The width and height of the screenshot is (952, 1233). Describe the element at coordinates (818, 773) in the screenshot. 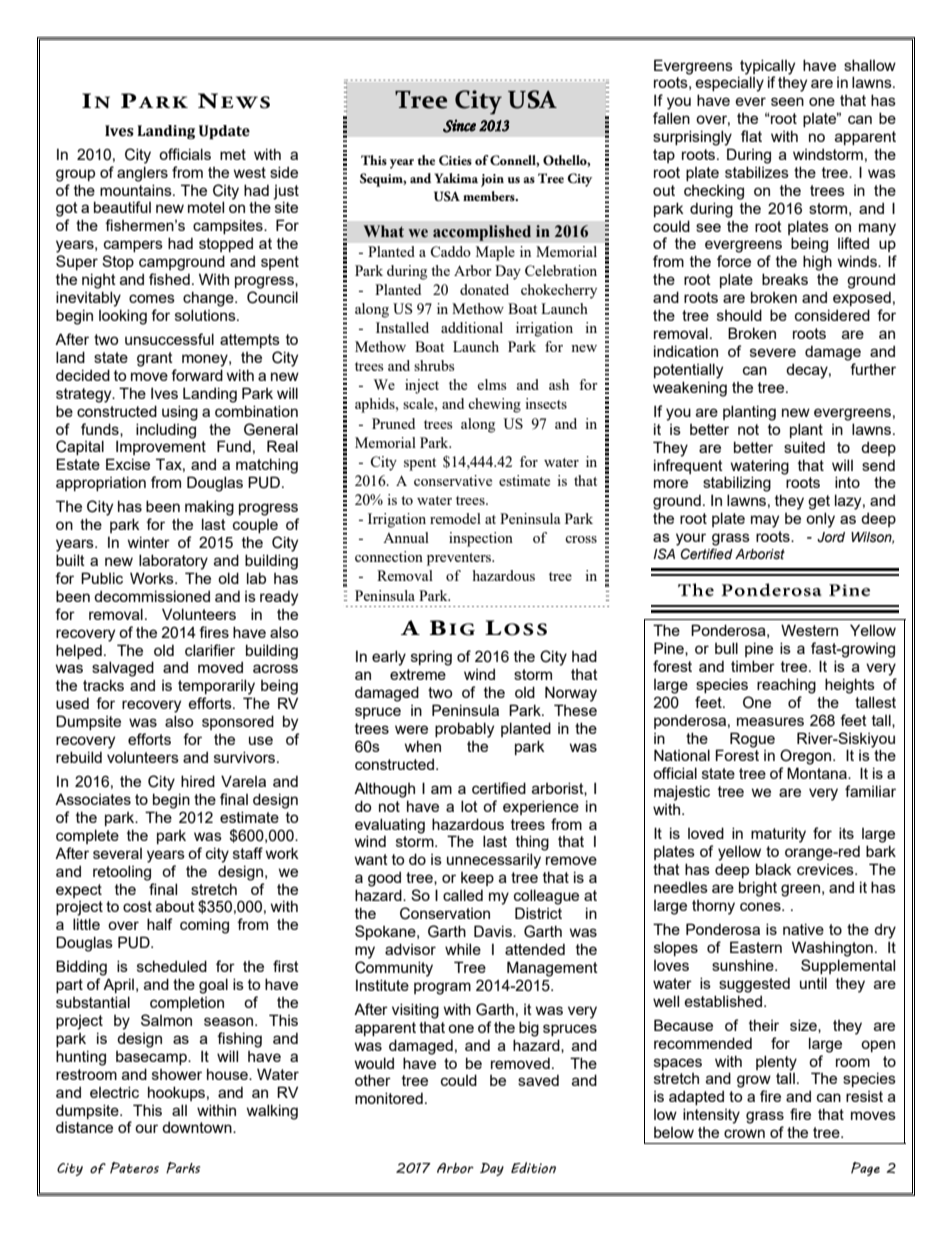

I see `Montana` at that location.
